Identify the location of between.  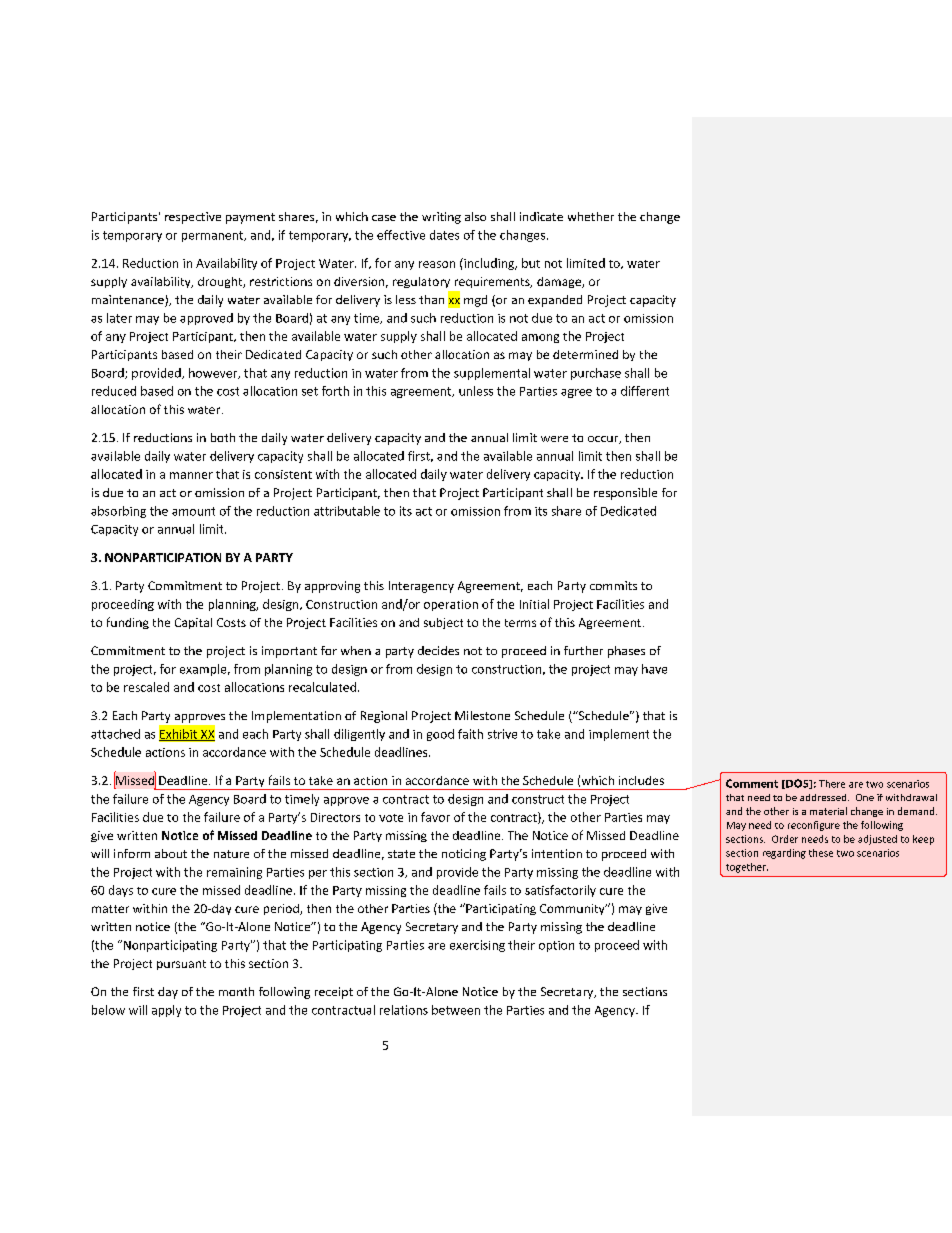
(456, 1010).
